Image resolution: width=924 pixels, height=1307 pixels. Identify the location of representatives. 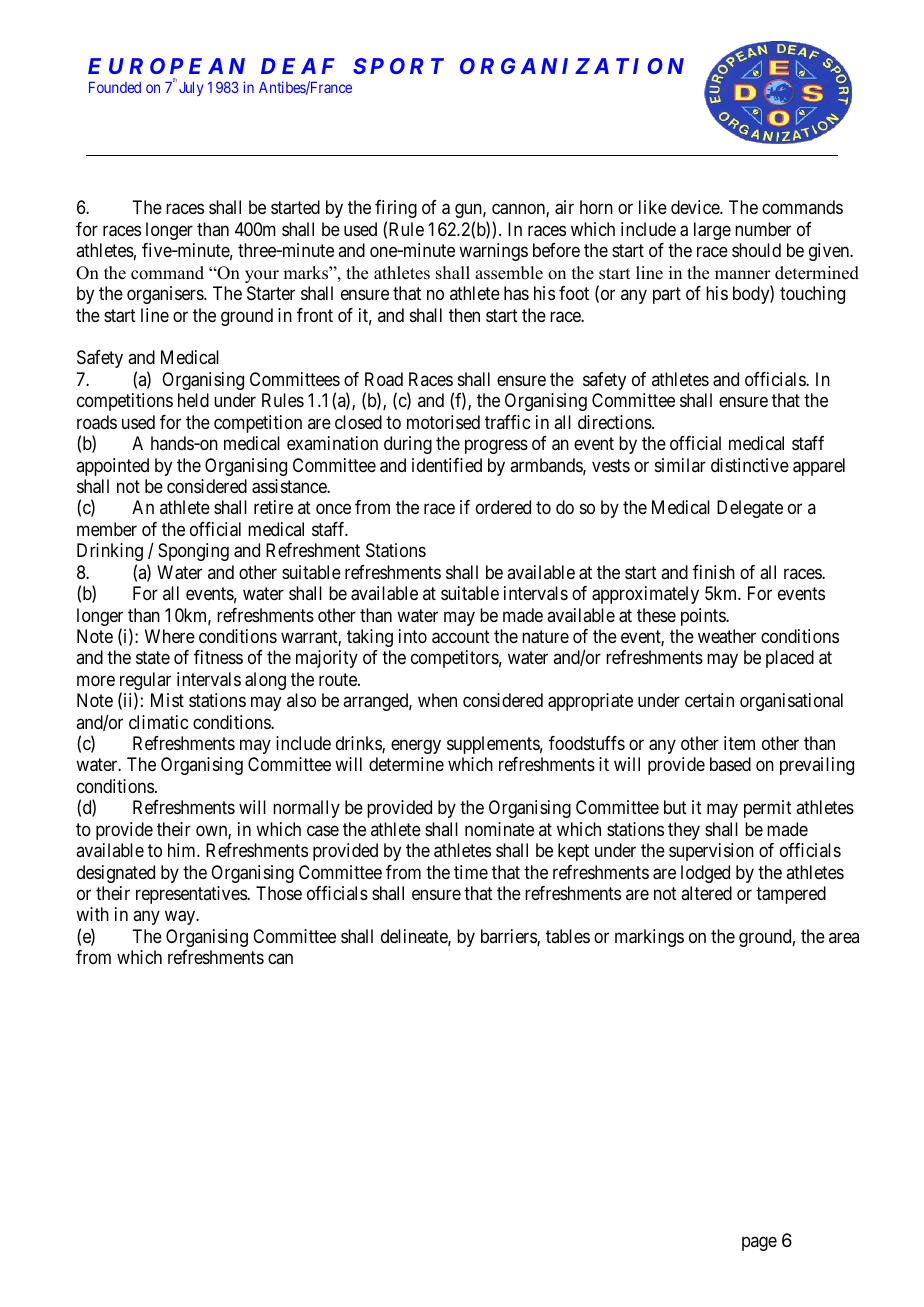
(192, 895).
